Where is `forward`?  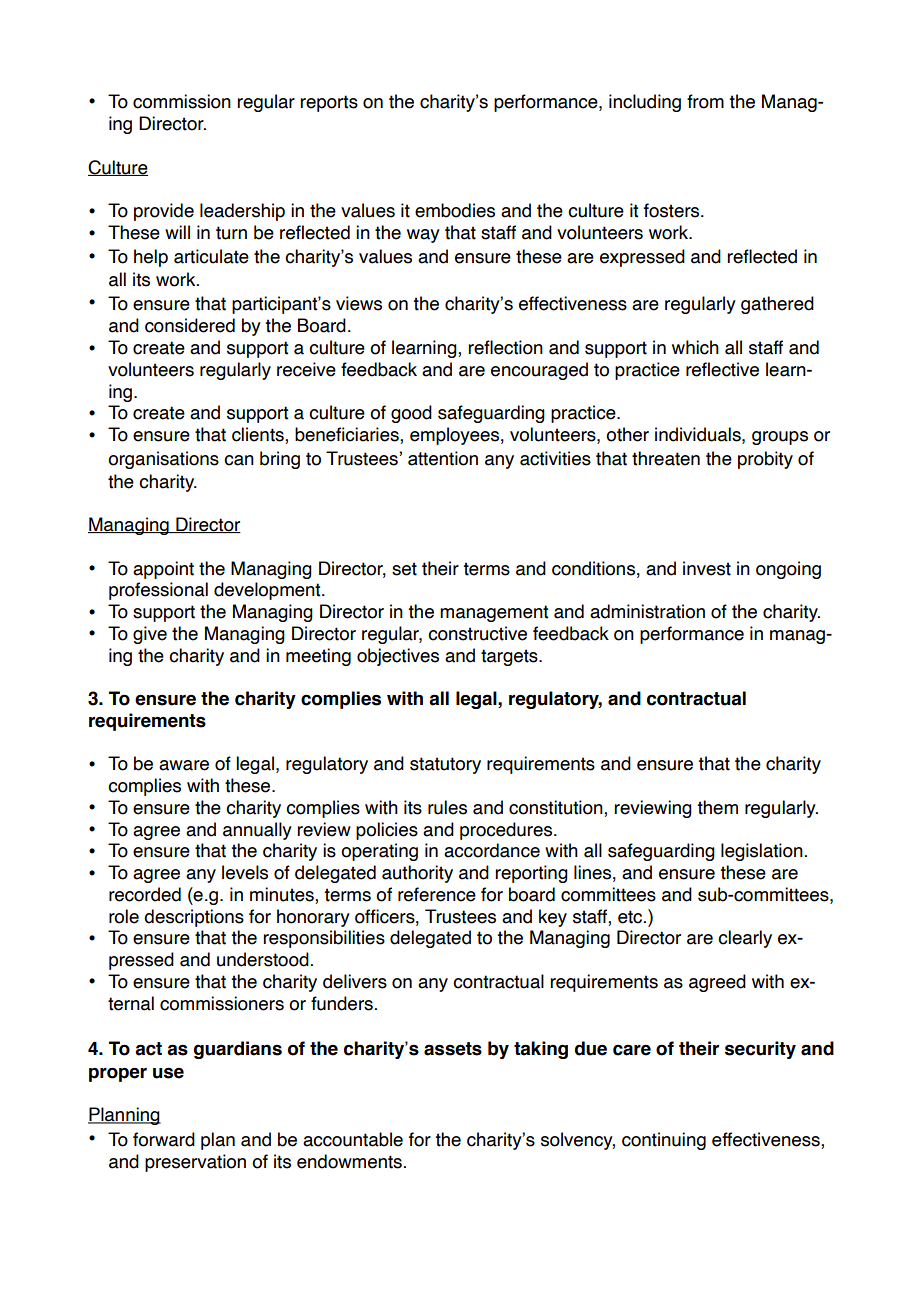 forward is located at coordinates (164, 1139).
